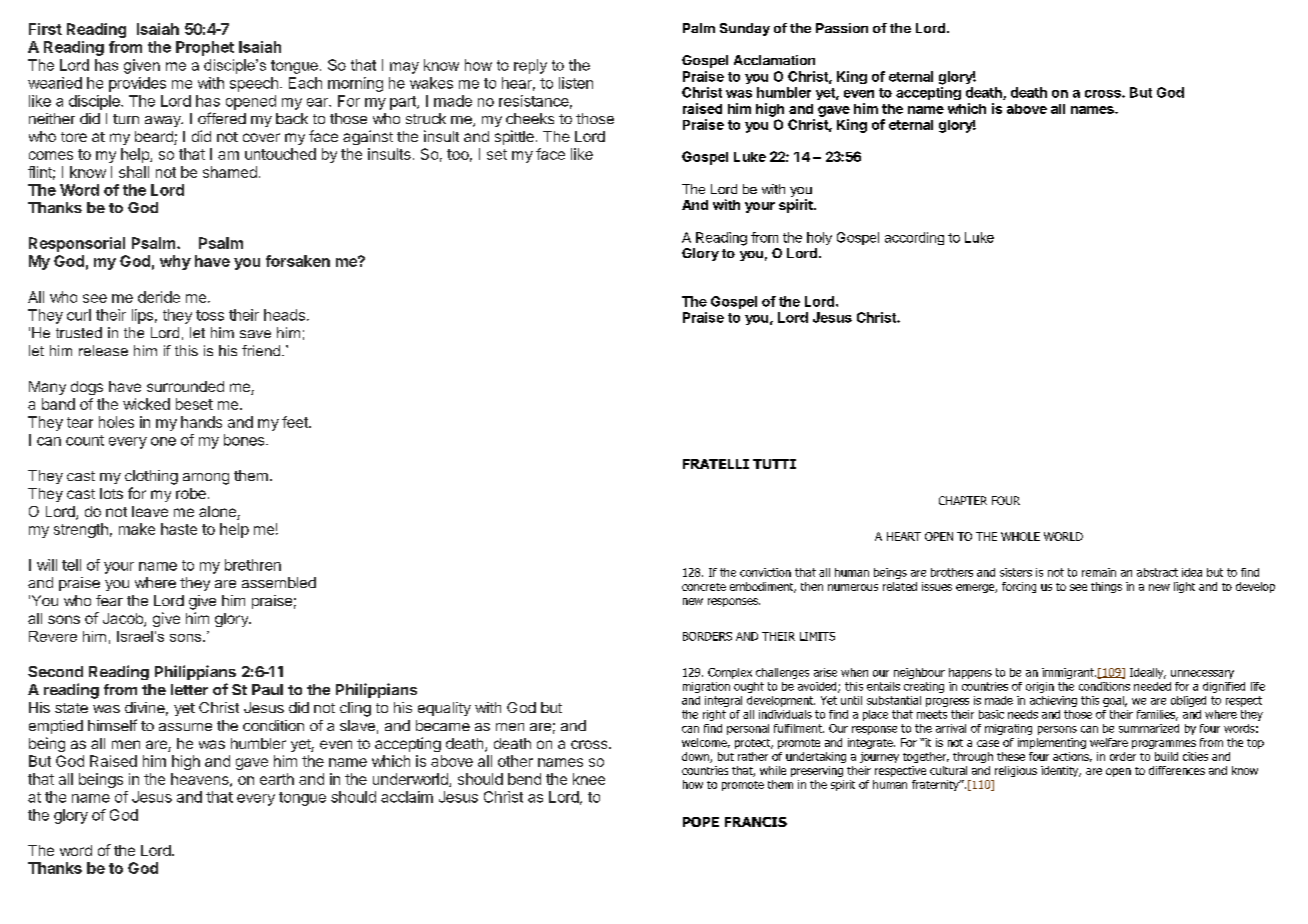 The width and height of the page is (1308, 924). Describe the element at coordinates (205, 48) in the page. I see `Prophet` at that location.
